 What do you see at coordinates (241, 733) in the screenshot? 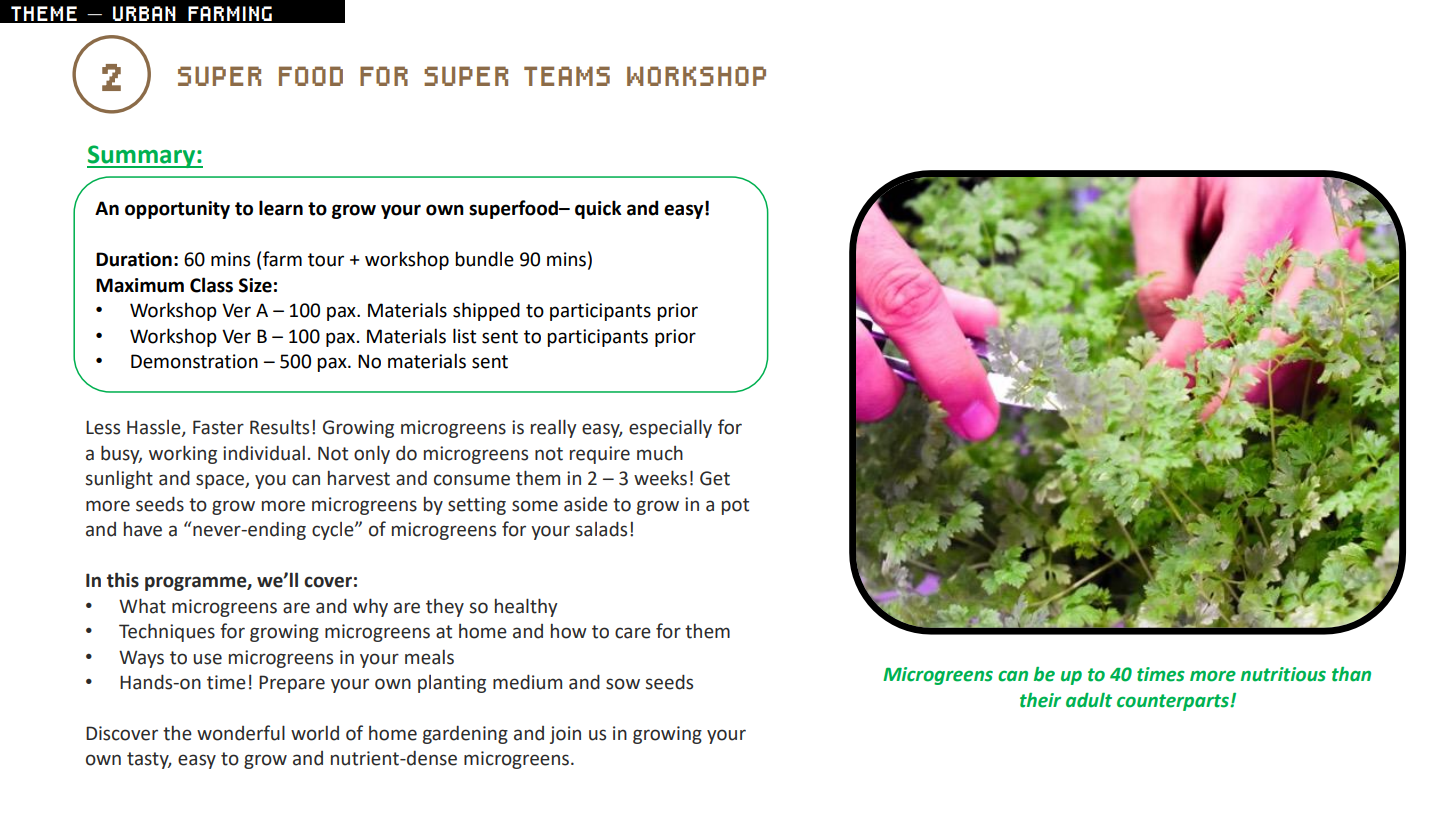
I see `wonderful` at bounding box center [241, 733].
